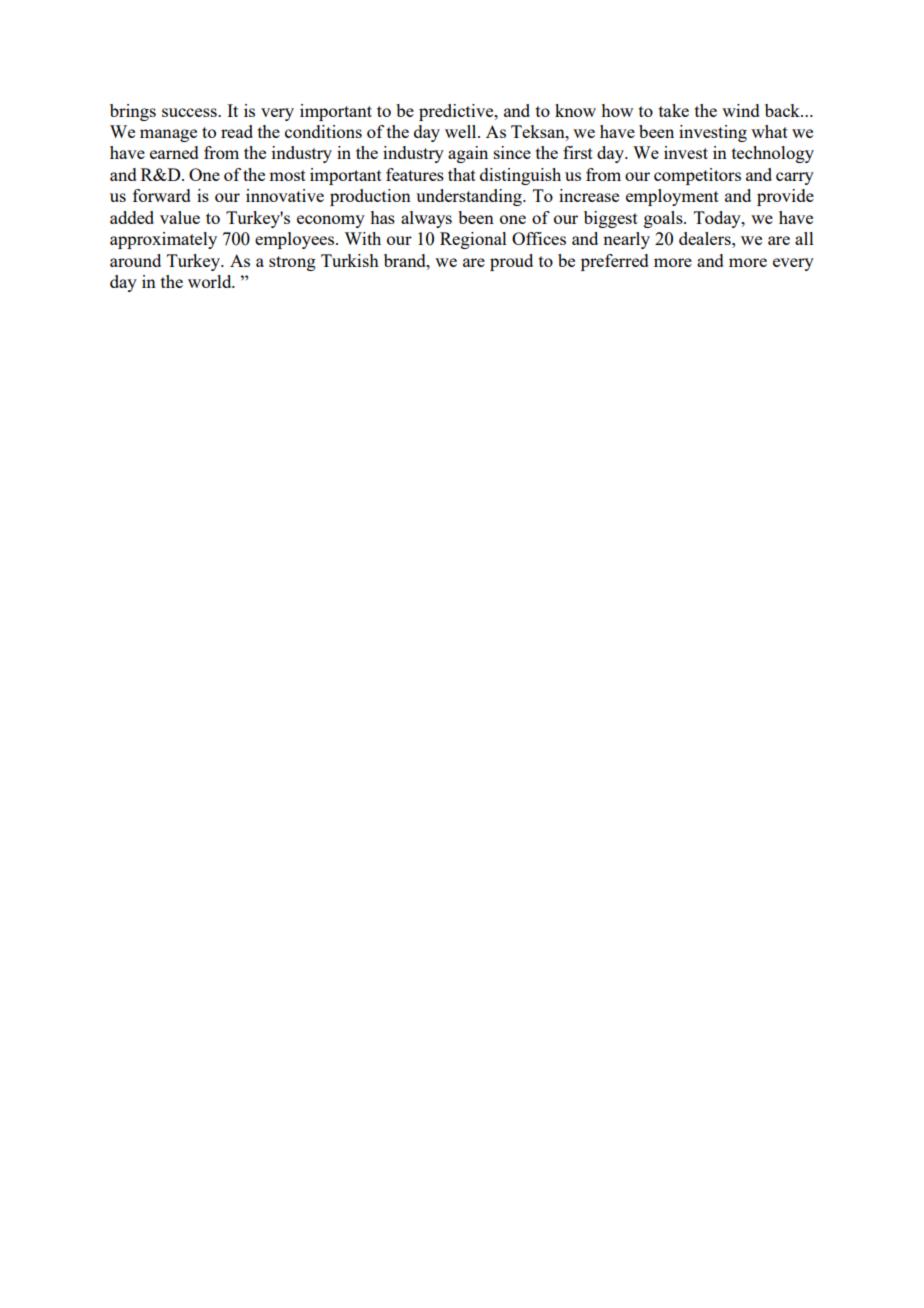 The width and height of the screenshot is (924, 1308). Describe the element at coordinates (697, 176) in the screenshot. I see `competitors` at that location.
